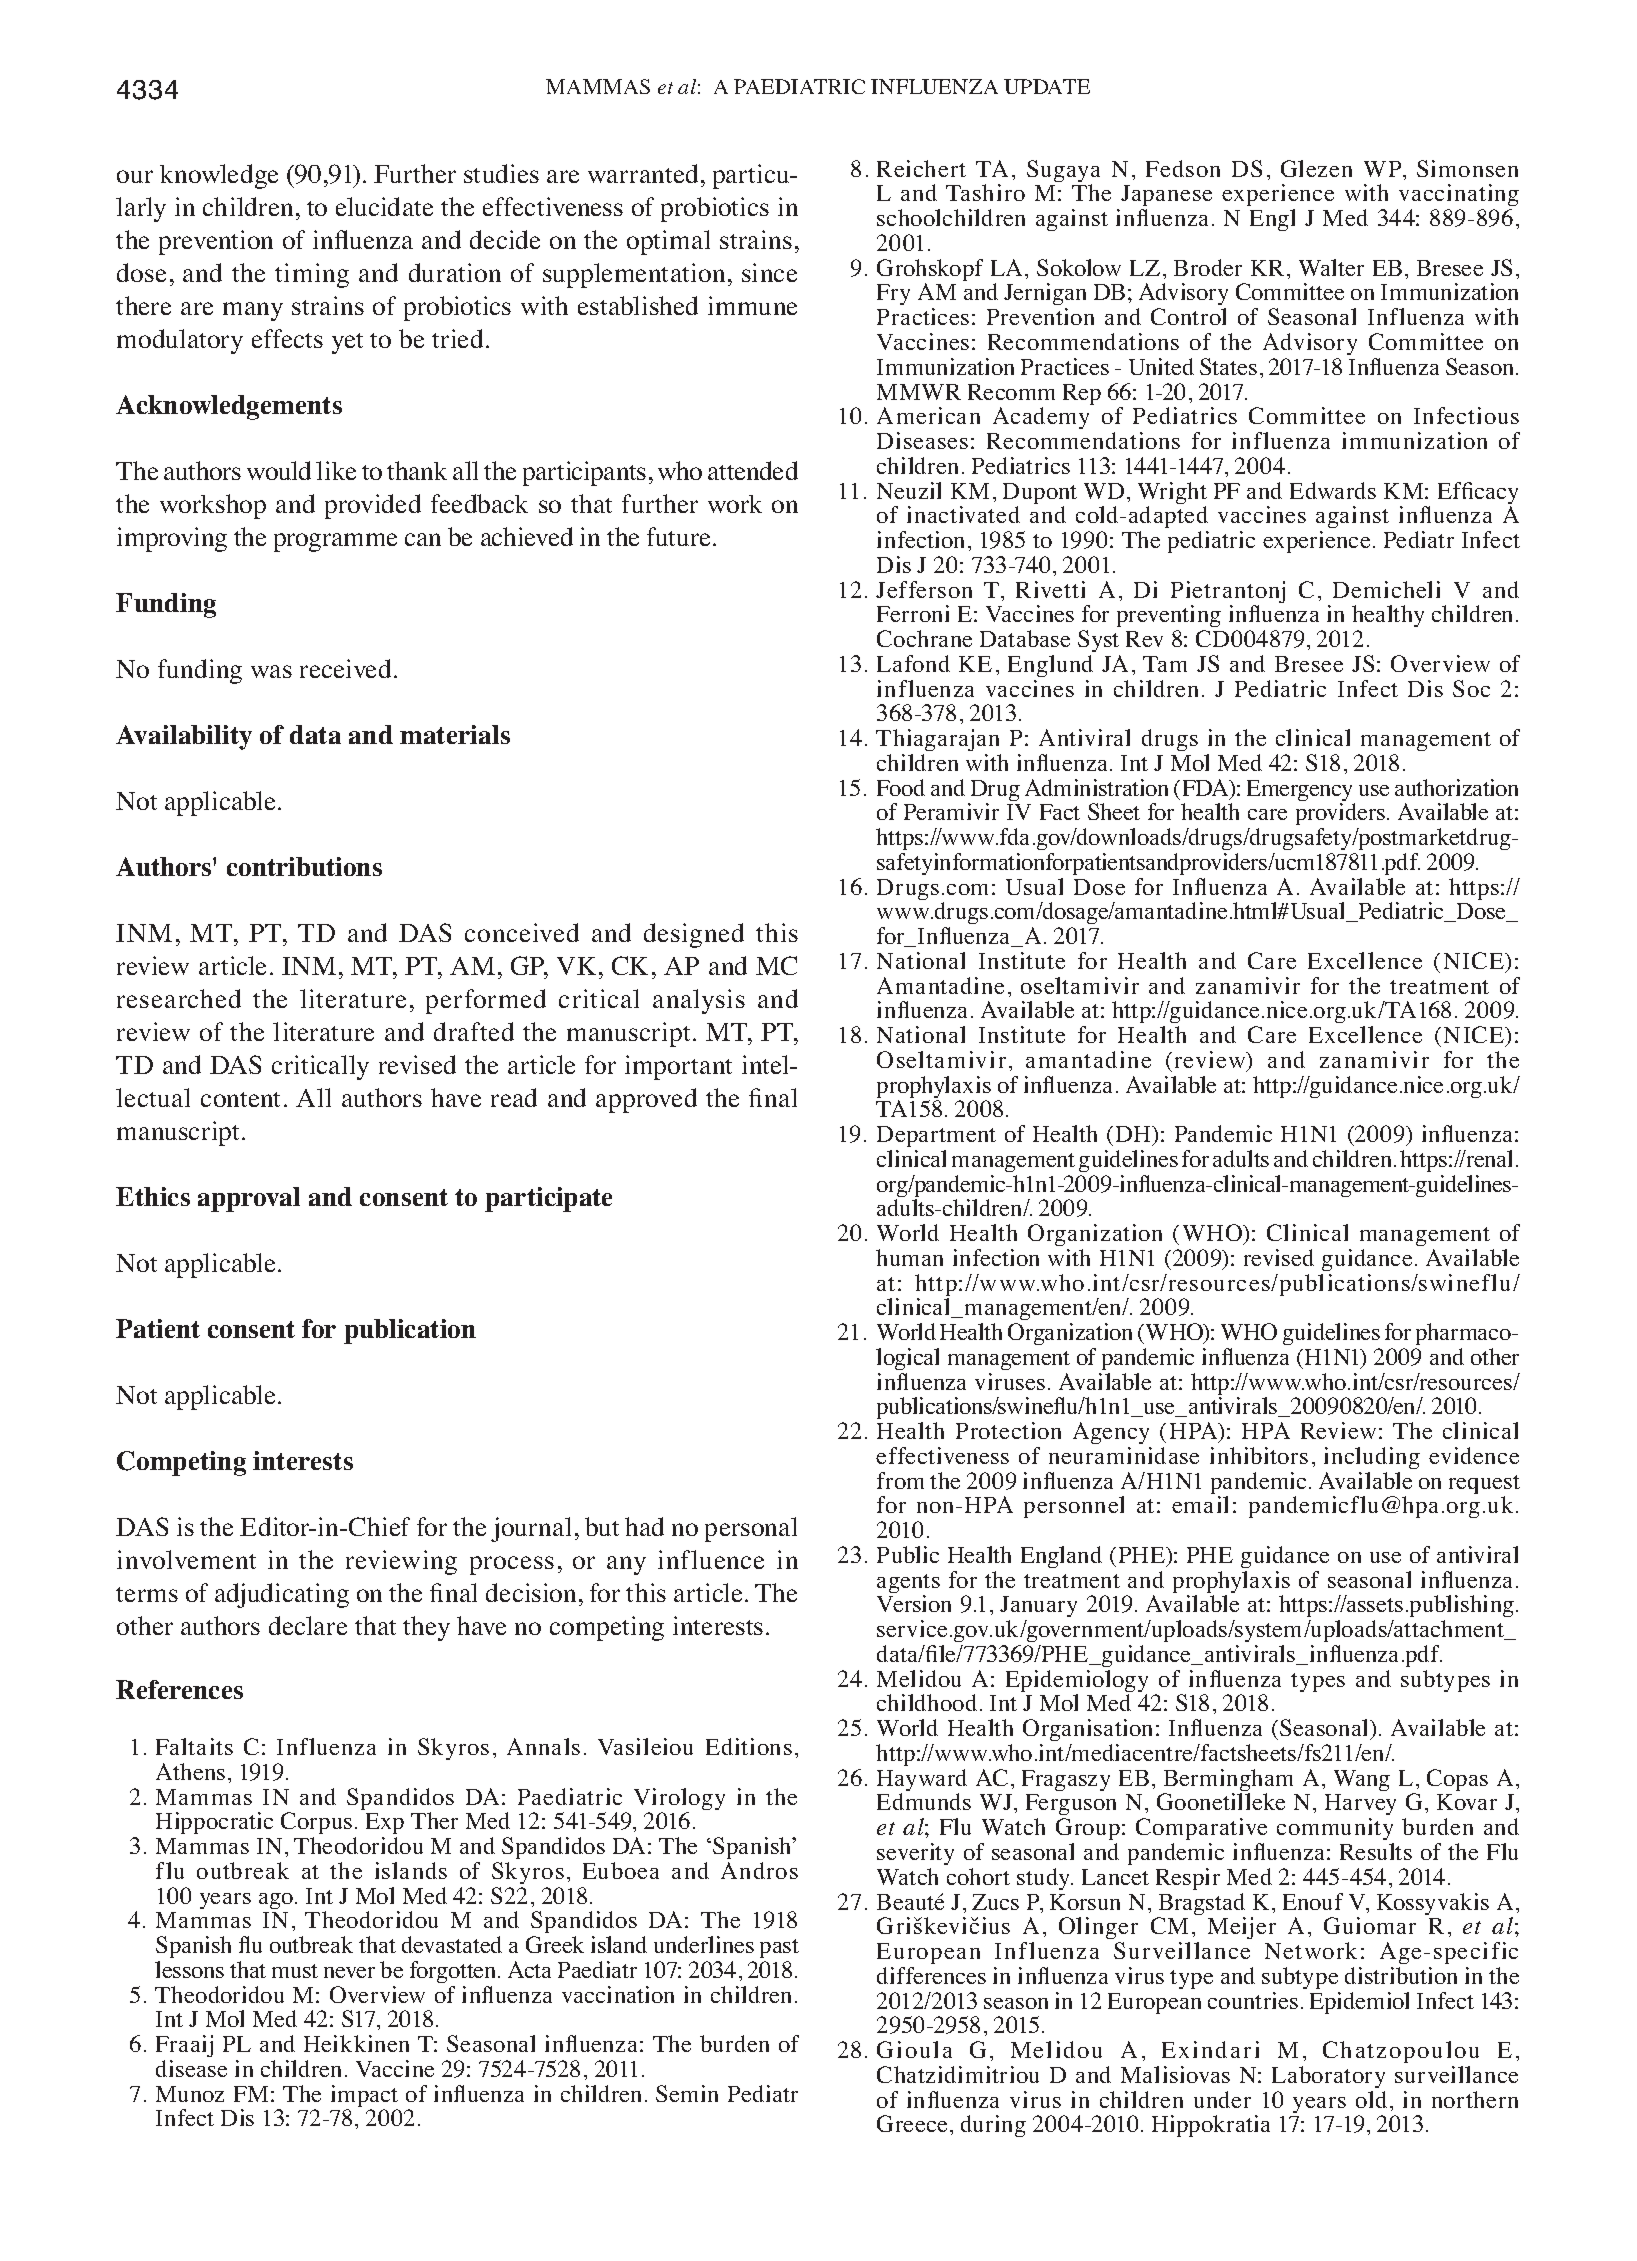  Describe the element at coordinates (921, 168) in the screenshot. I see `Reichert` at that location.
